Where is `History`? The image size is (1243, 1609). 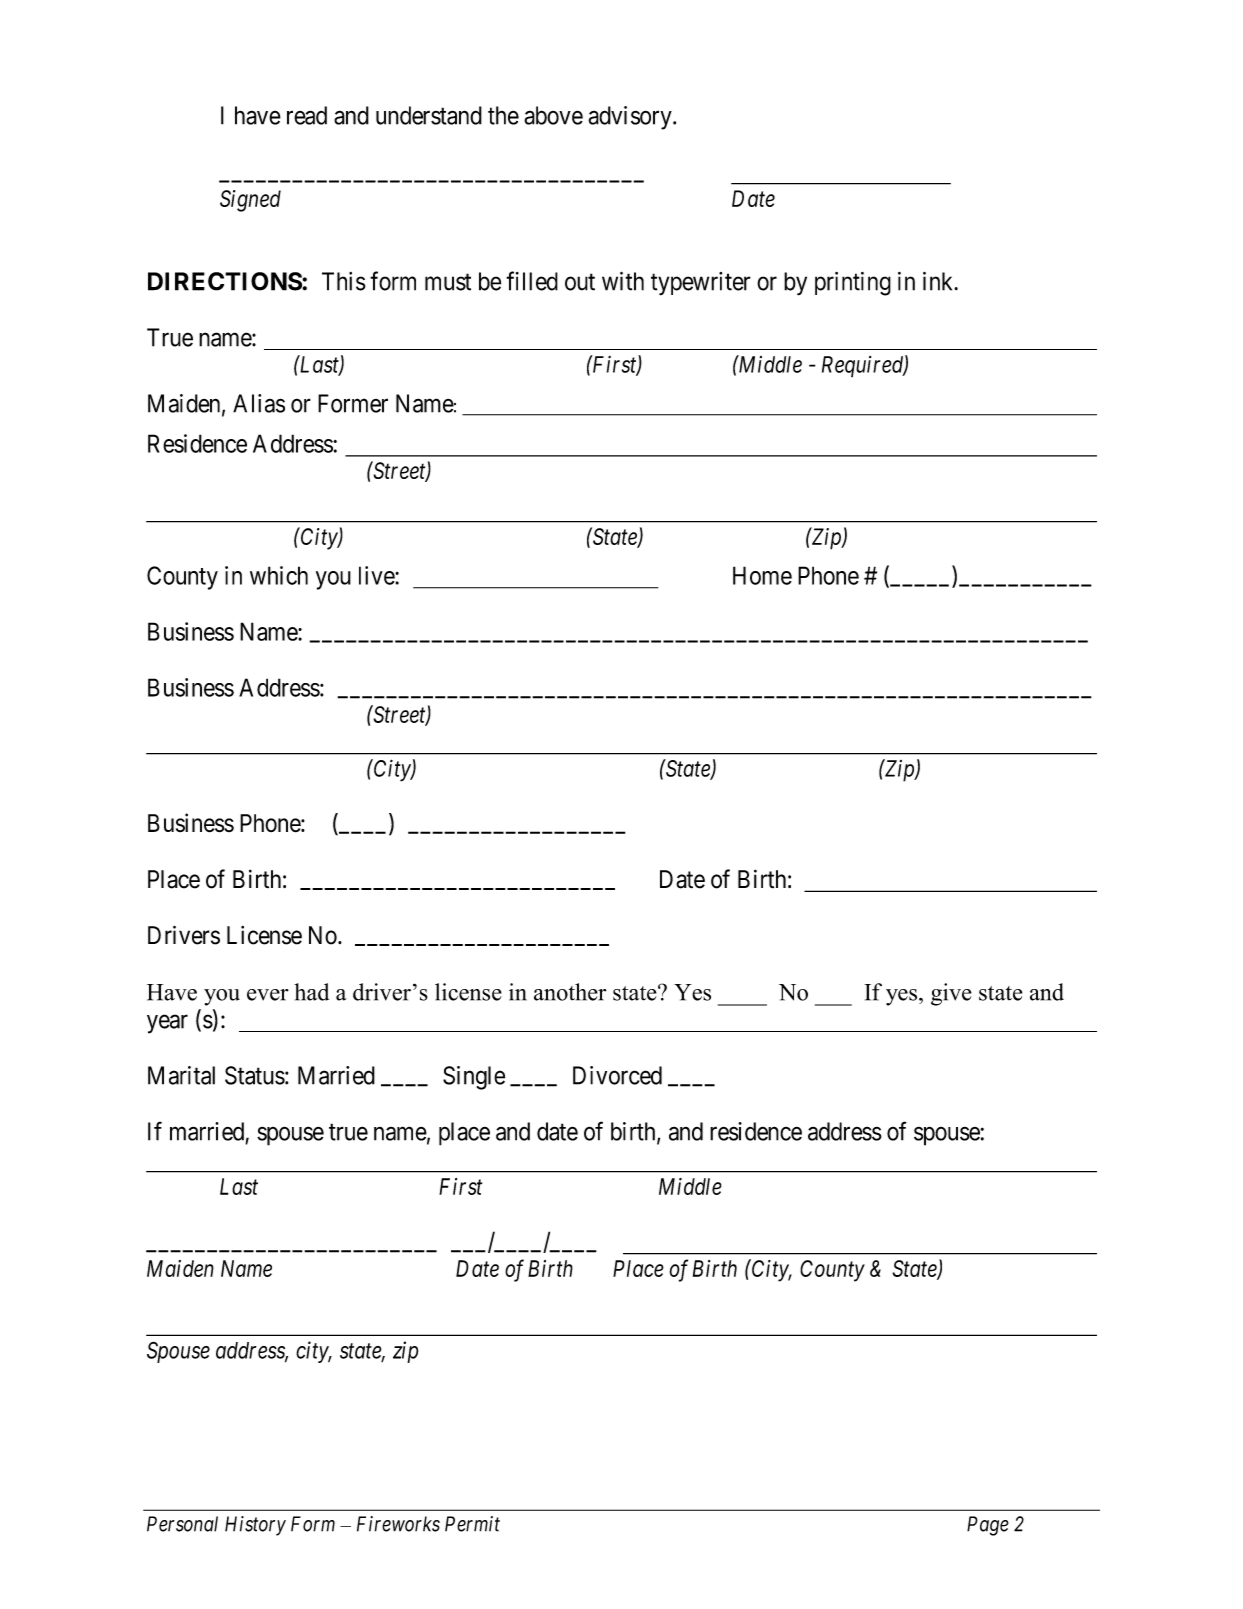
History is located at coordinates (255, 1526).
